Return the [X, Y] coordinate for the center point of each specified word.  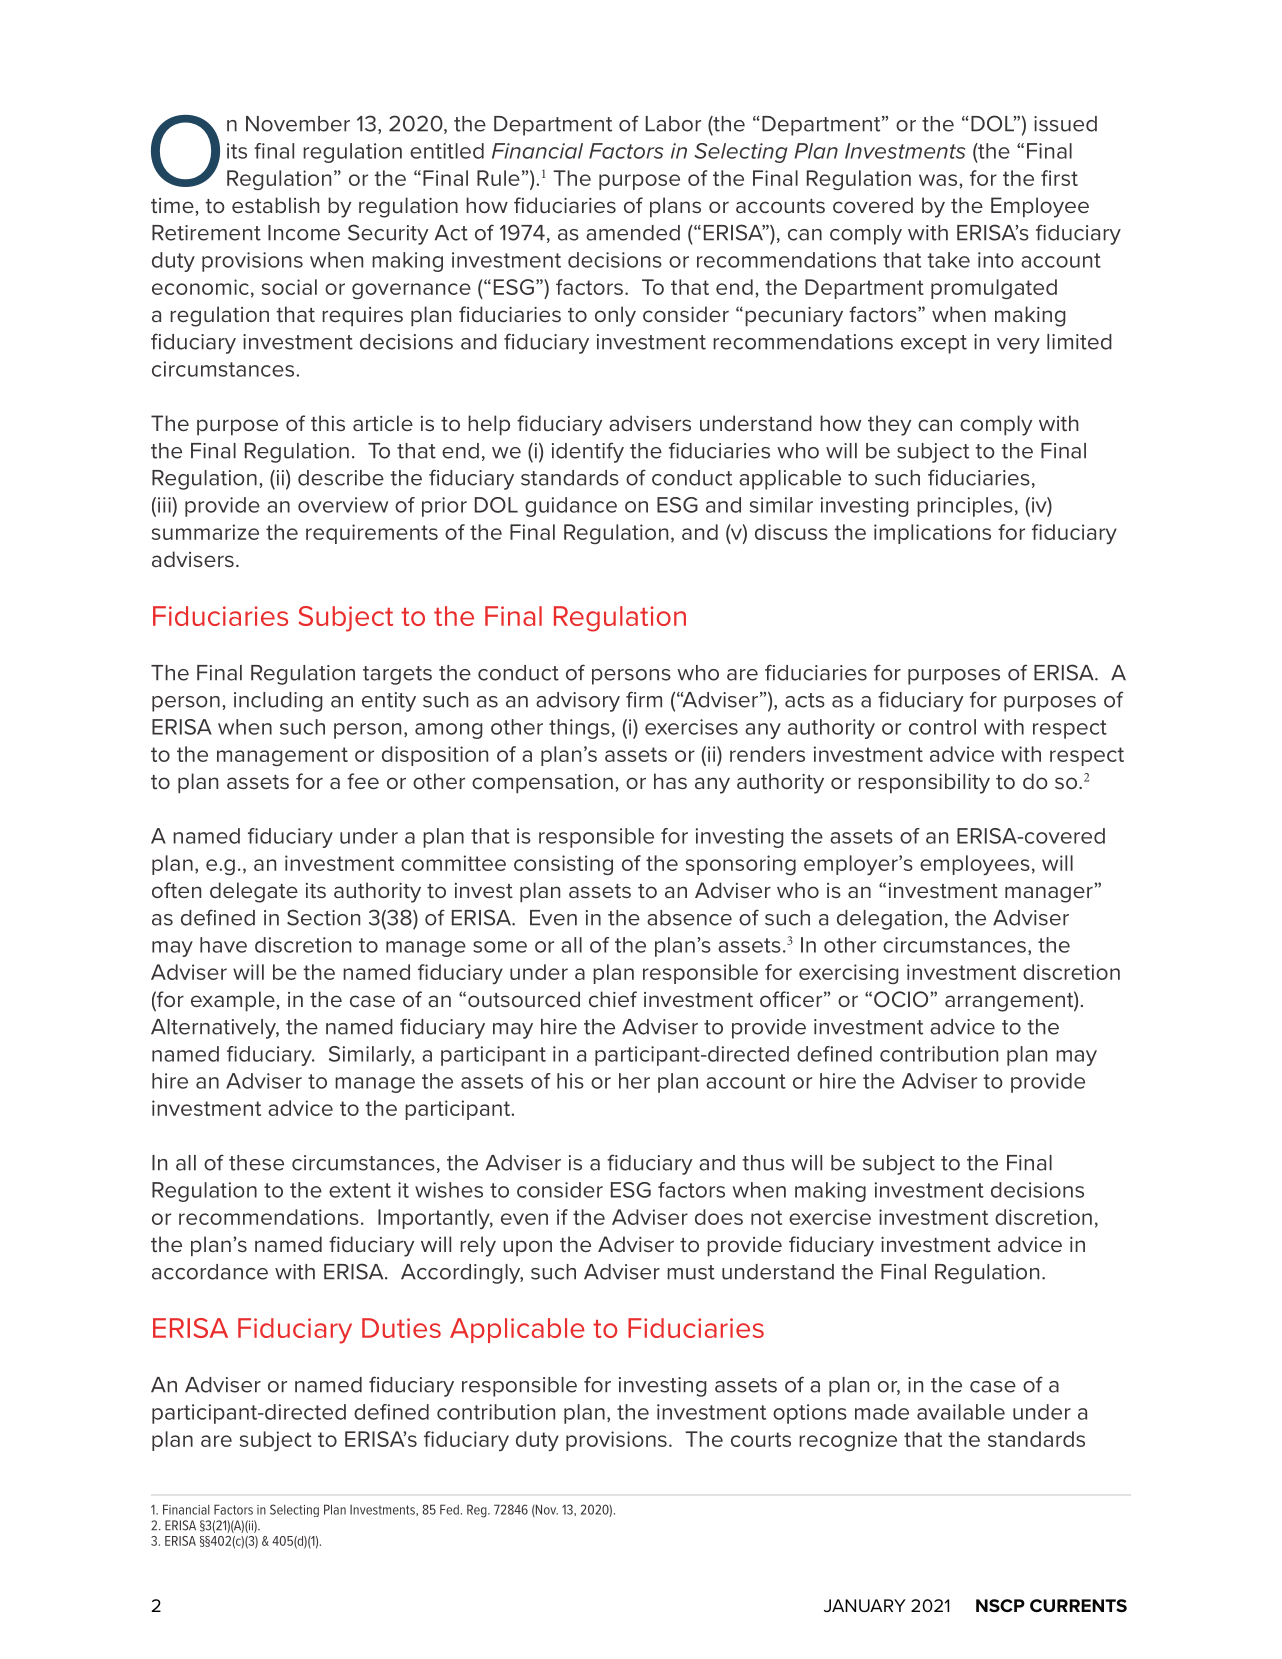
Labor [673, 124]
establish [276, 205]
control [942, 727]
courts [761, 1439]
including [278, 702]
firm [644, 699]
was [939, 180]
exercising [849, 974]
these [256, 1163]
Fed [449, 1509]
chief [613, 999]
